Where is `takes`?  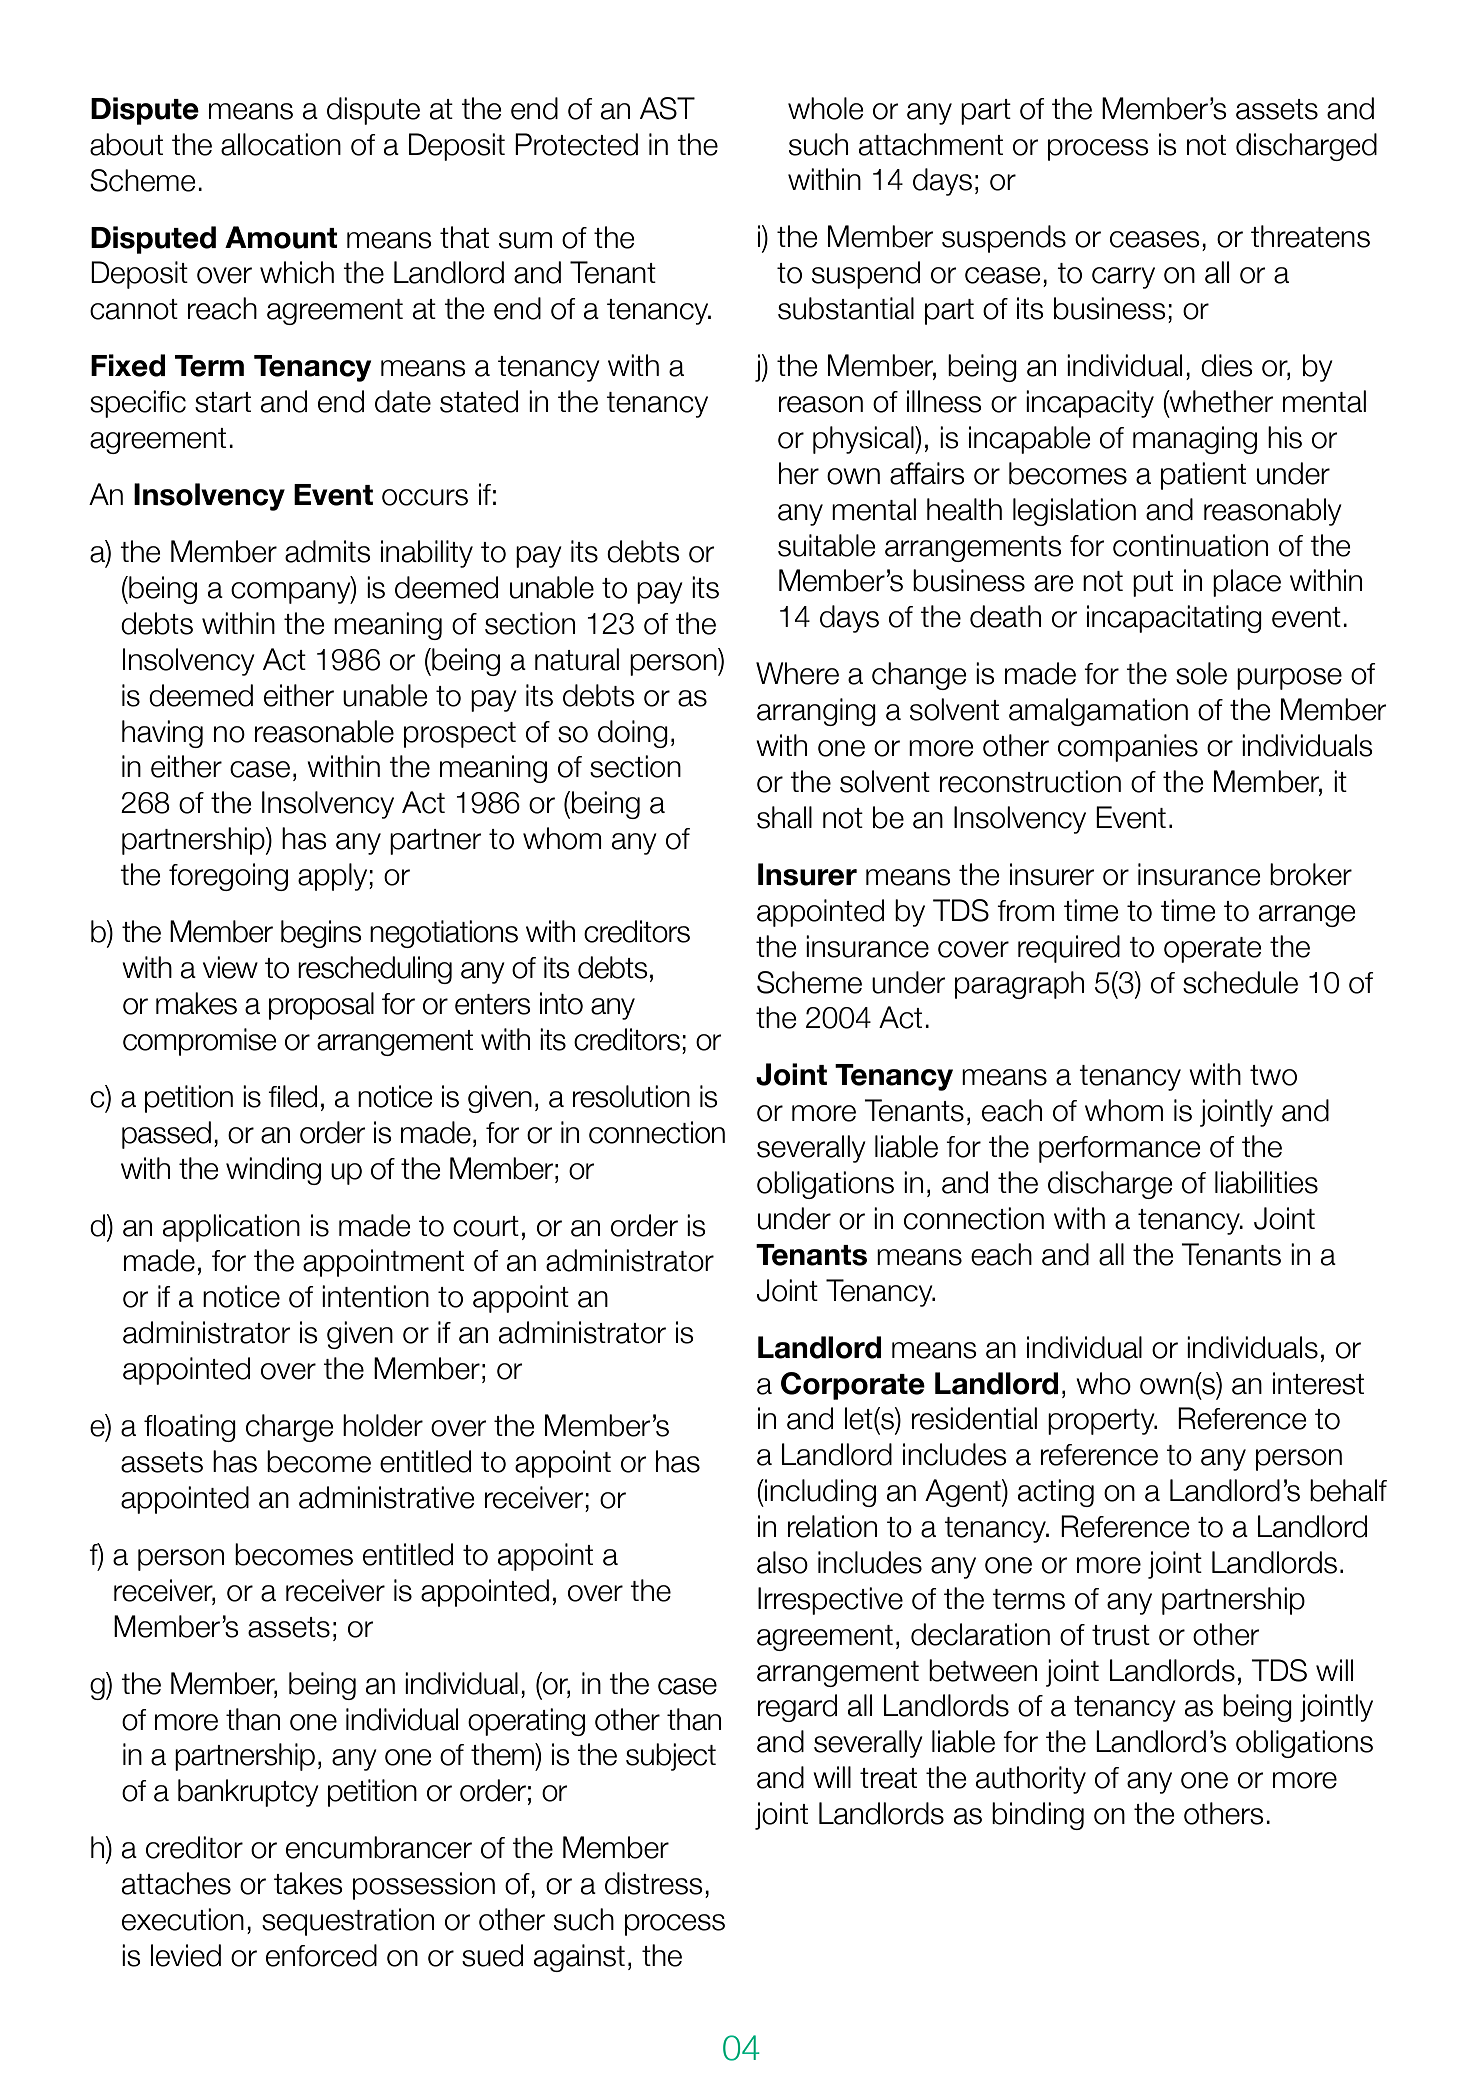
takes is located at coordinates (308, 1883).
